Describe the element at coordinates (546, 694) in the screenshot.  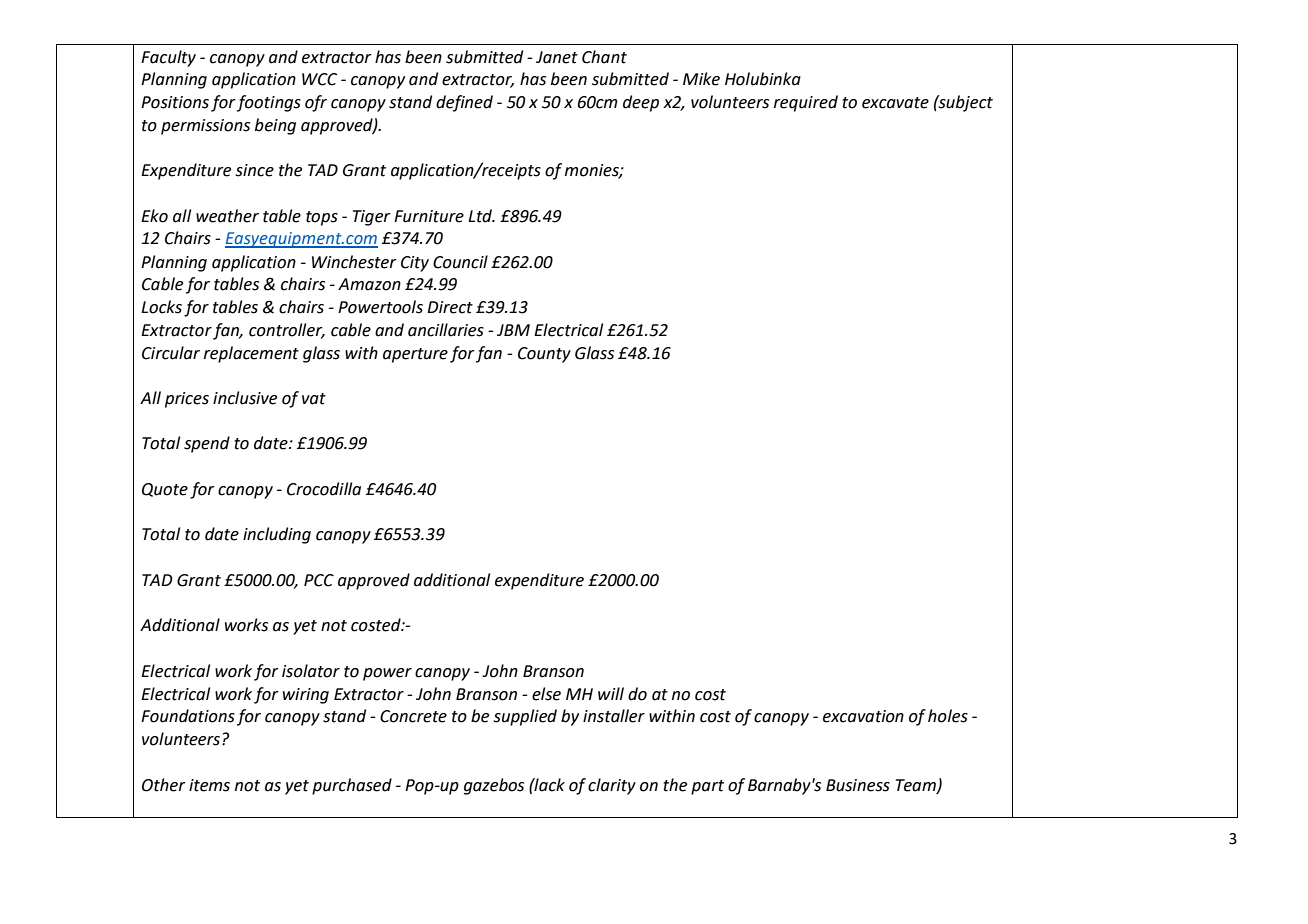
I see `else` at that location.
